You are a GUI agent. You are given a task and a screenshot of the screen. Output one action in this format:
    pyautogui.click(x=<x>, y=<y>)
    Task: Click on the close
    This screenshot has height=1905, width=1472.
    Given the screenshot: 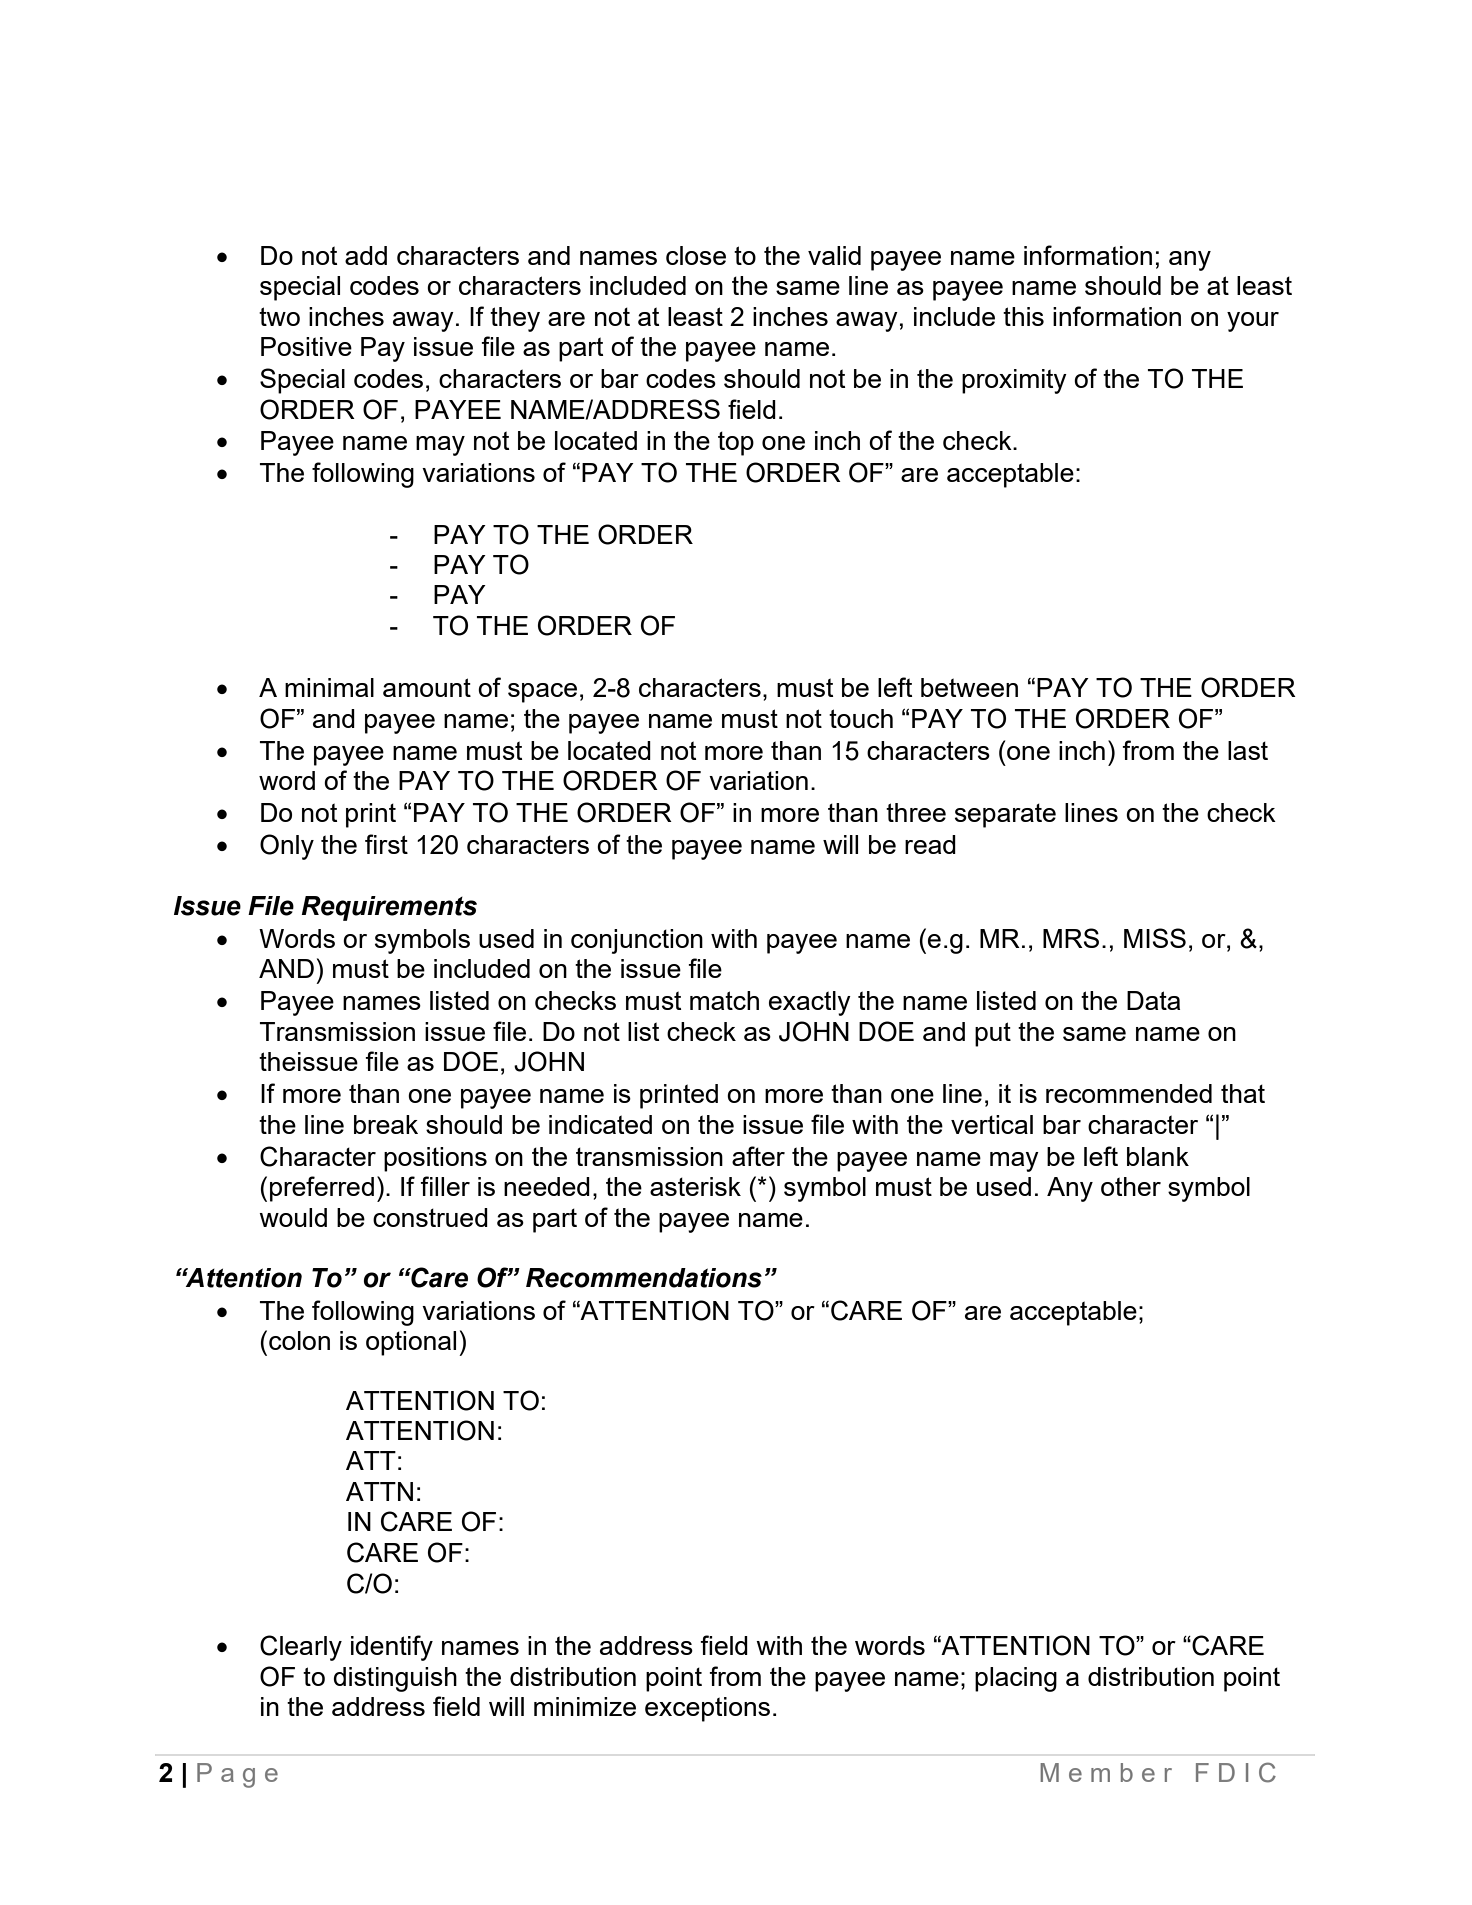 What is the action you would take?
    pyautogui.click(x=696, y=255)
